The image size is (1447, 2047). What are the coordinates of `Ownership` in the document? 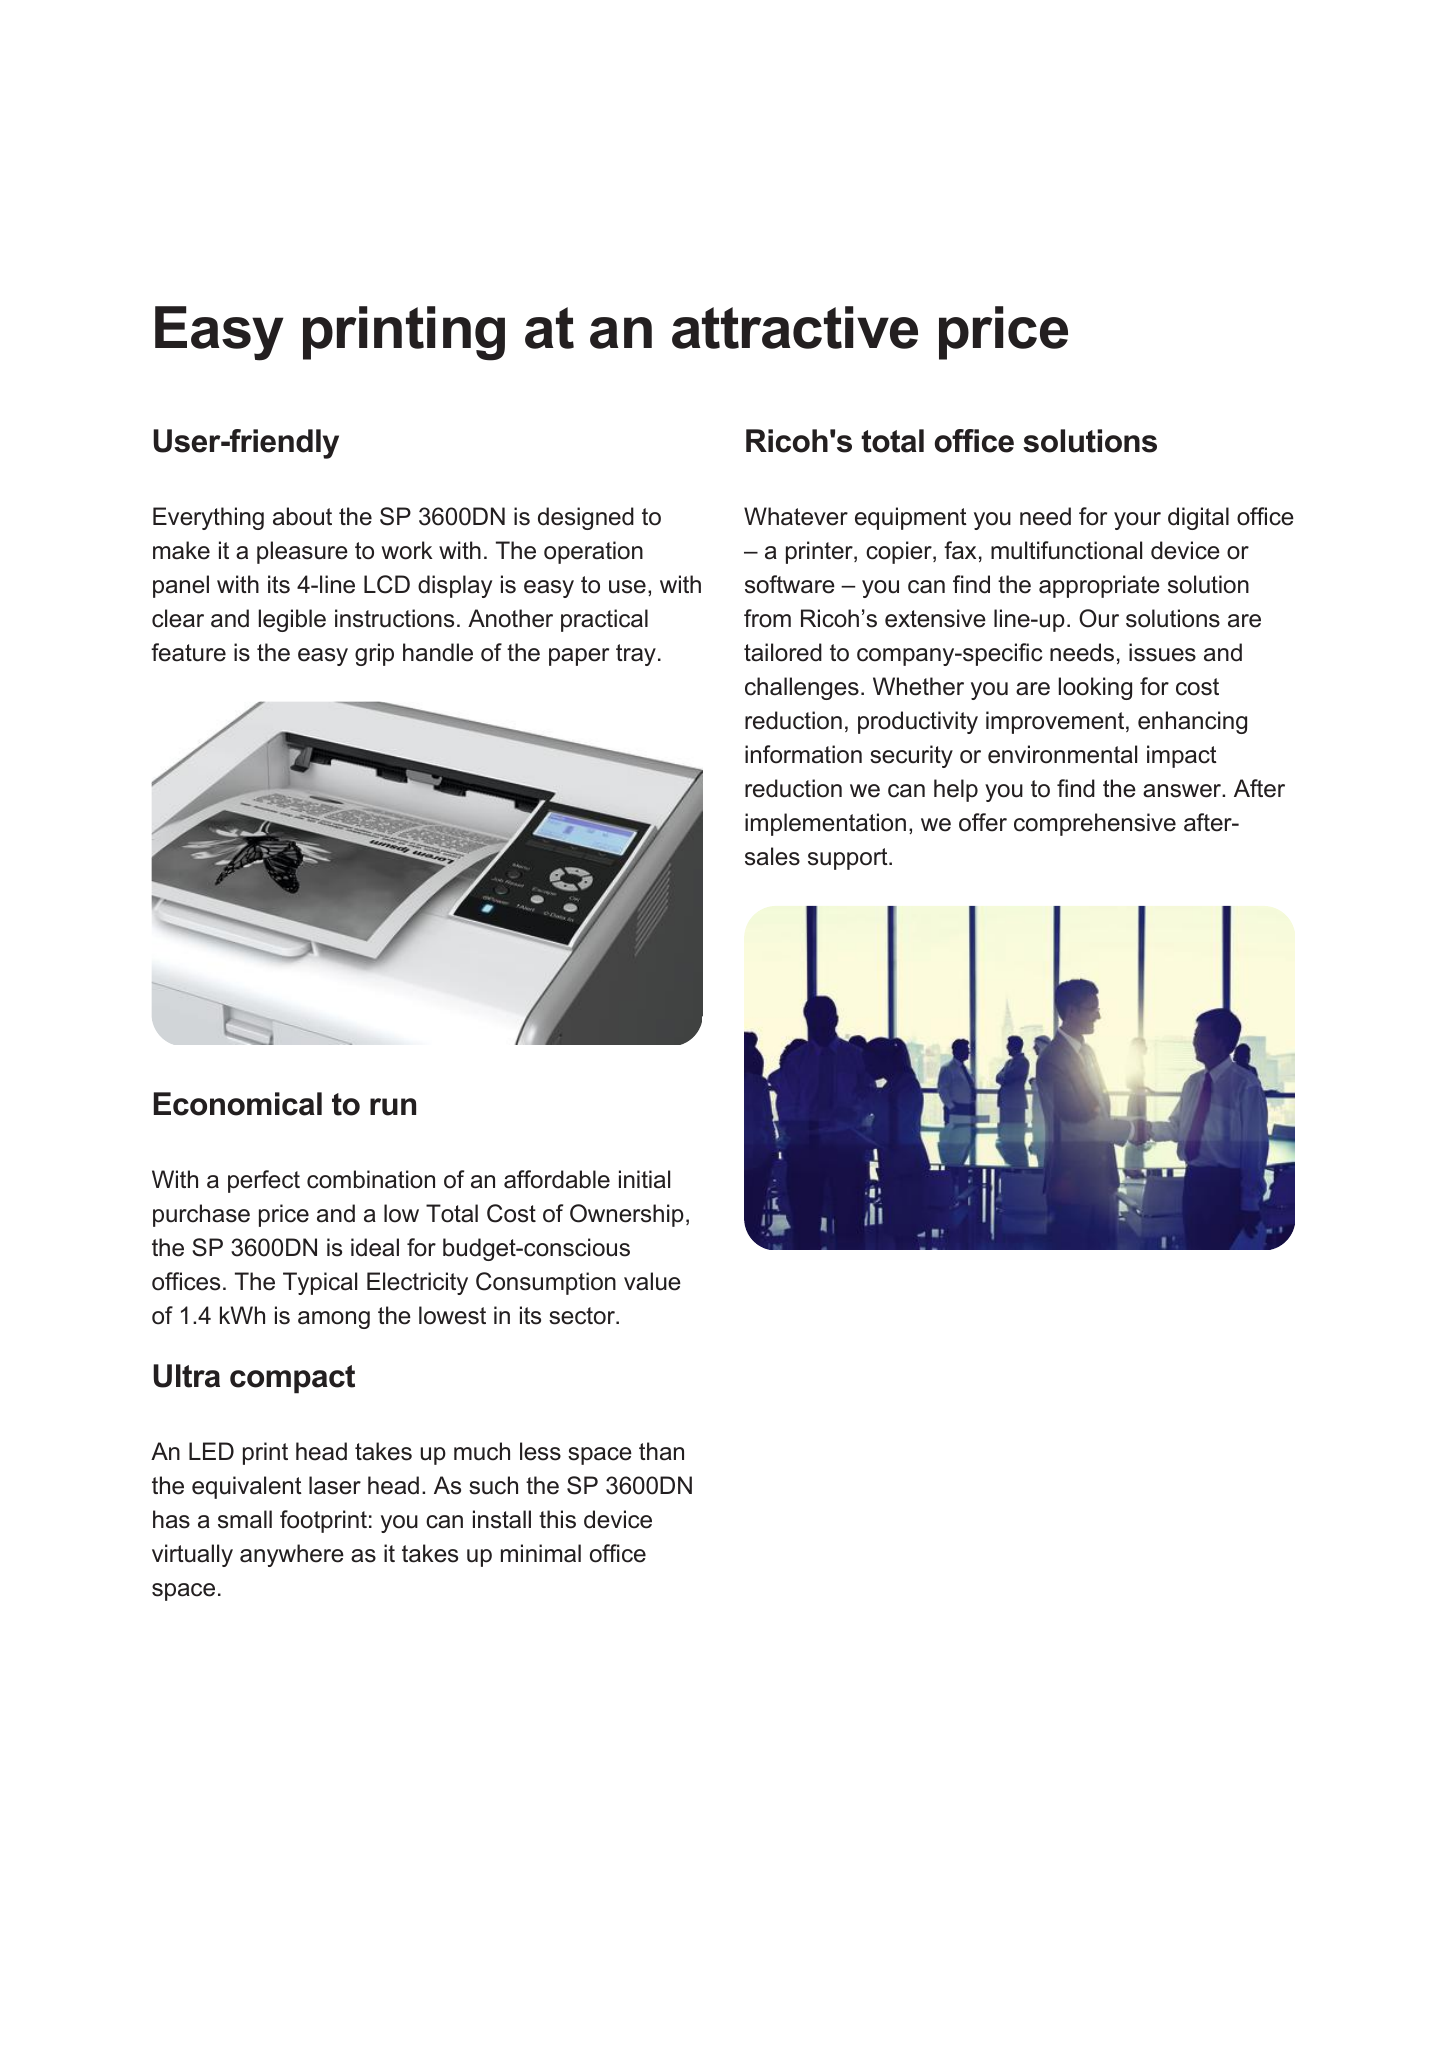 It's located at (627, 1215).
